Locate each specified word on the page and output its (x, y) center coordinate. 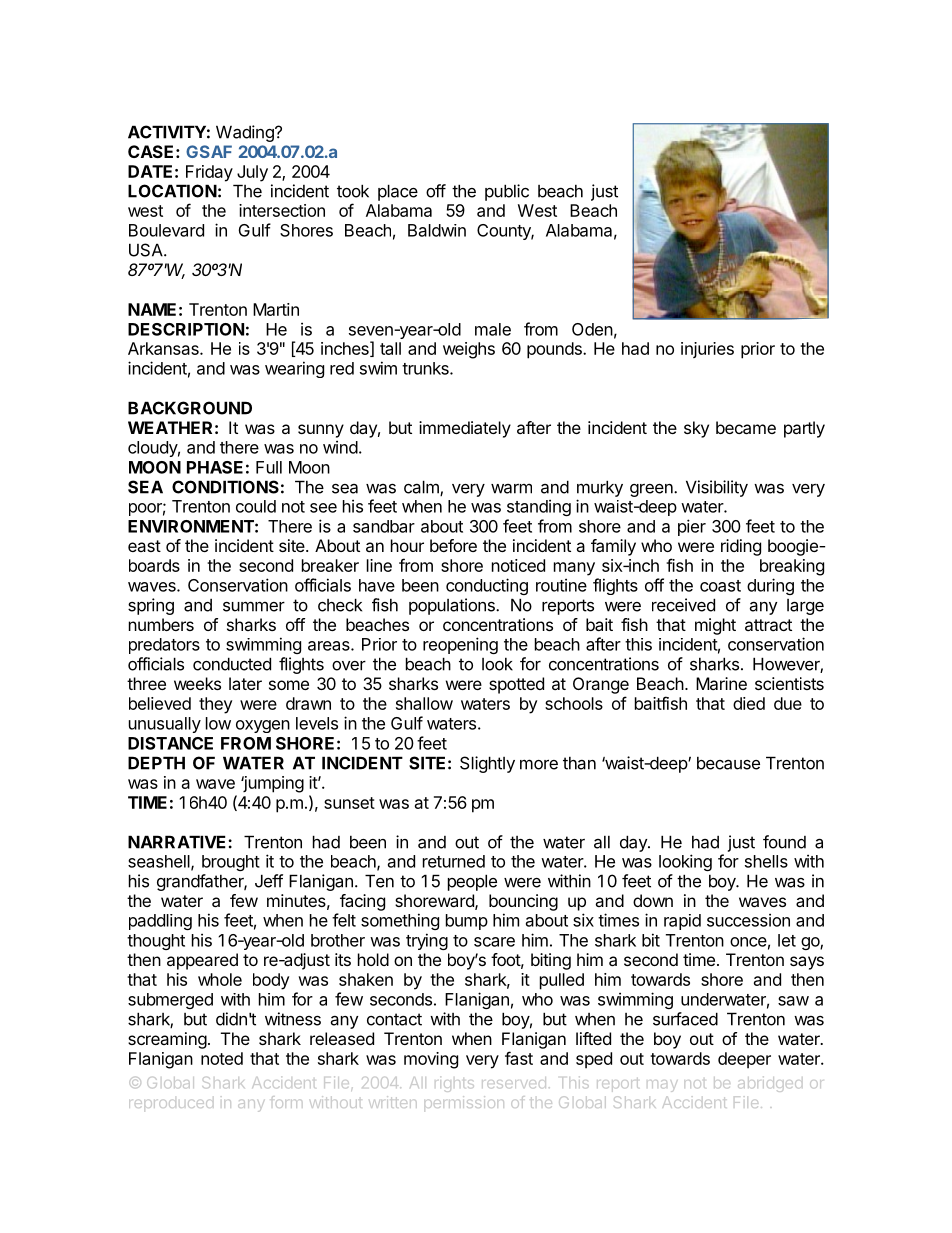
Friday (209, 173)
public (507, 192)
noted (222, 1058)
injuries (707, 350)
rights (454, 1086)
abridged (770, 1084)
